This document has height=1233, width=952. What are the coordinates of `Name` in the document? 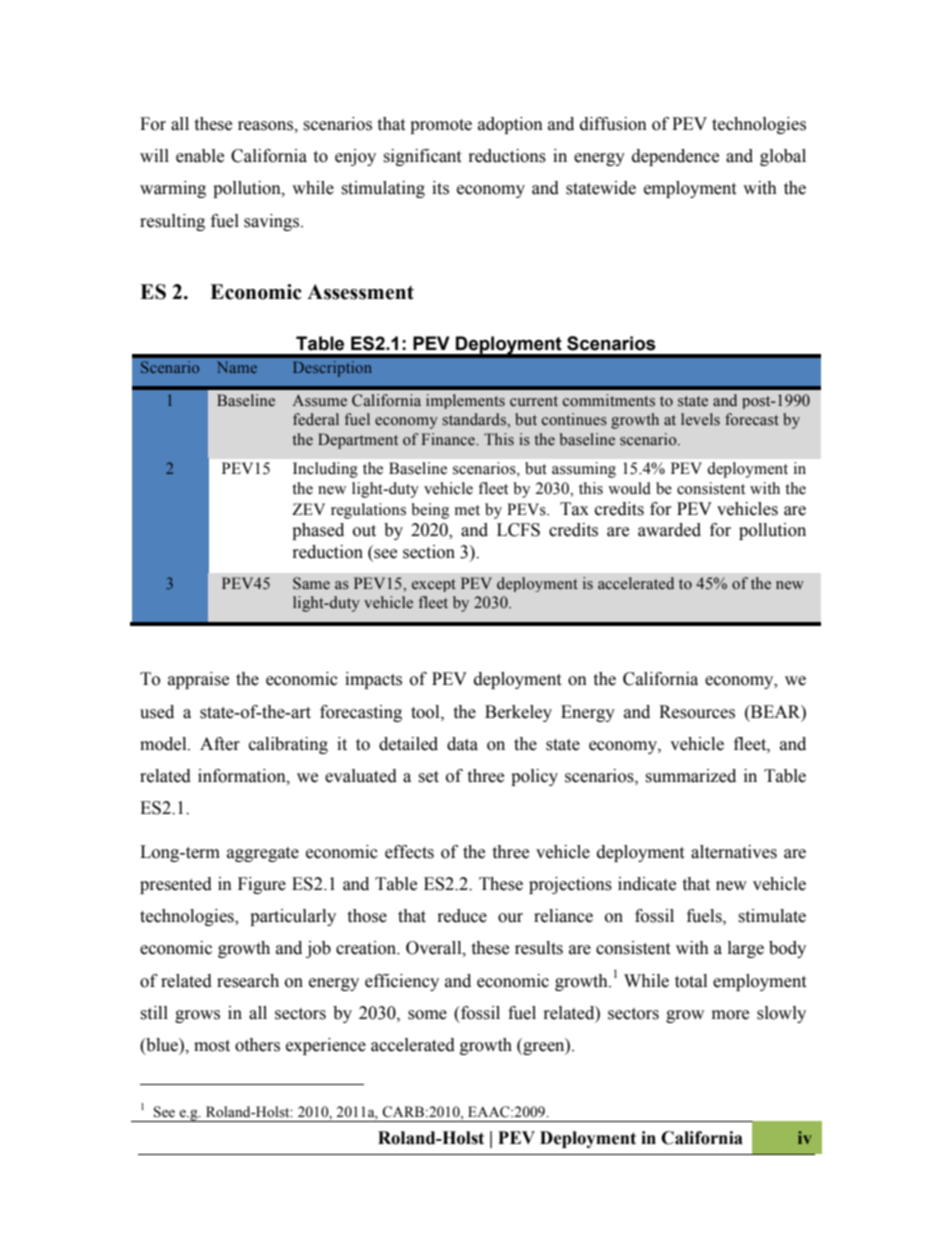 It's located at (237, 367).
